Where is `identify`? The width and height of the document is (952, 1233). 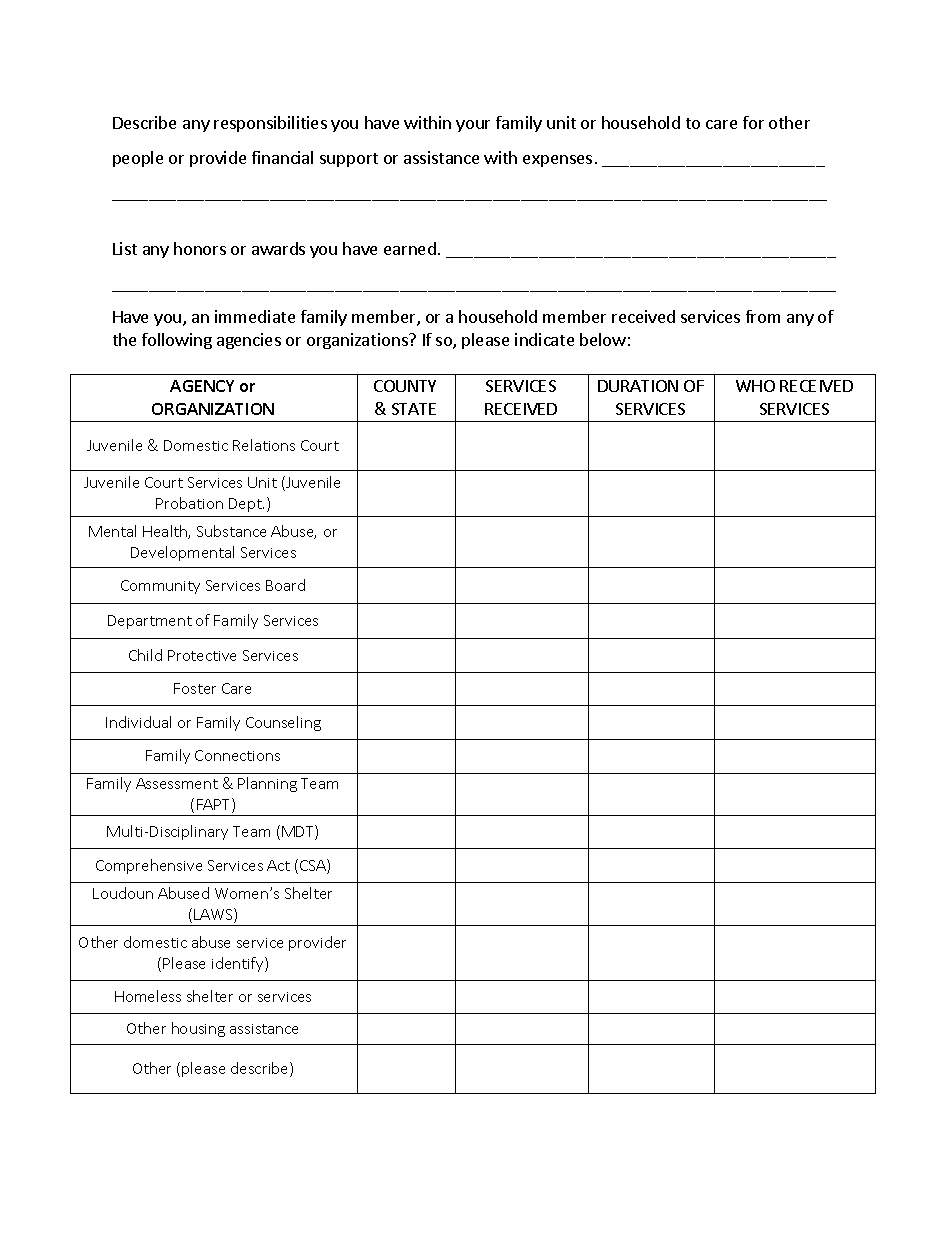 identify is located at coordinates (239, 964).
